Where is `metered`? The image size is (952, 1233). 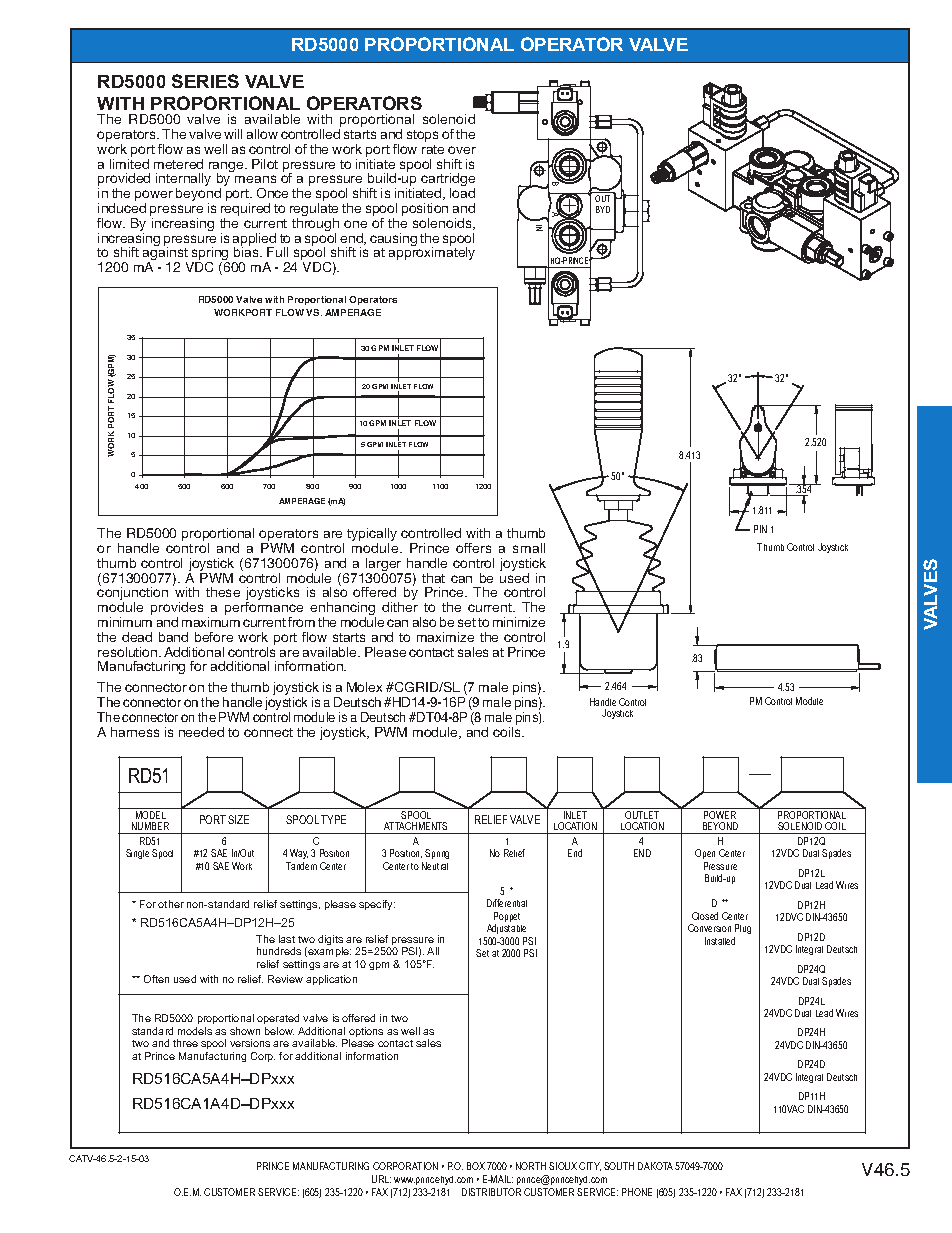 metered is located at coordinates (178, 164).
